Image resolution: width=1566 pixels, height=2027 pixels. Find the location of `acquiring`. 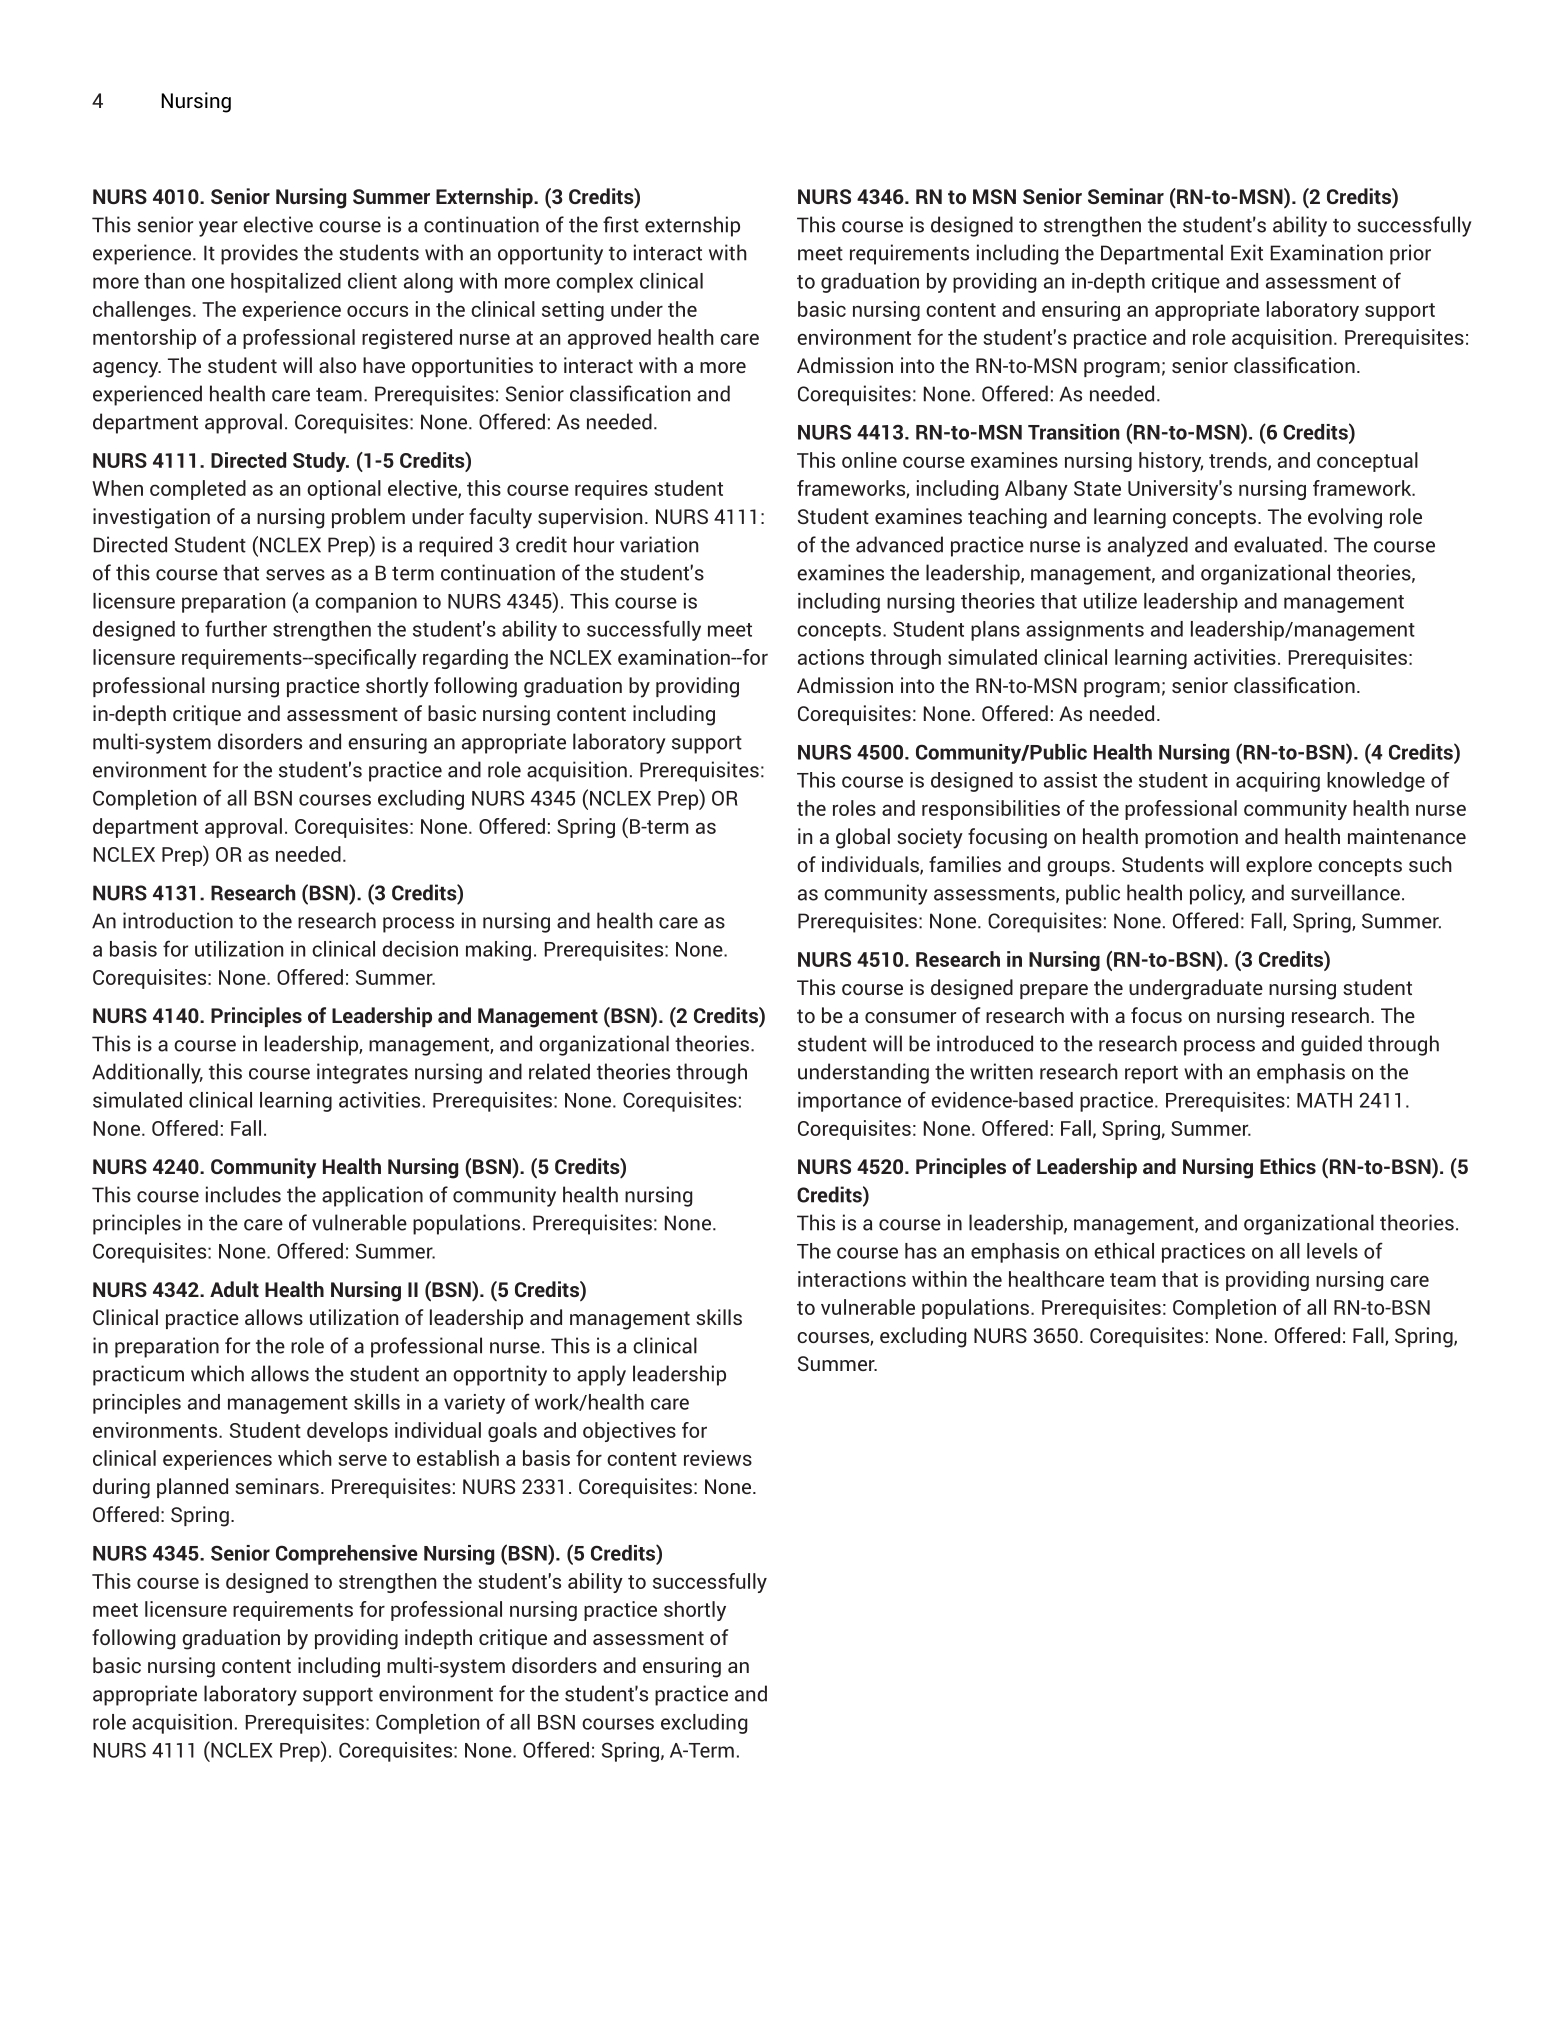

acquiring is located at coordinates (1278, 782).
